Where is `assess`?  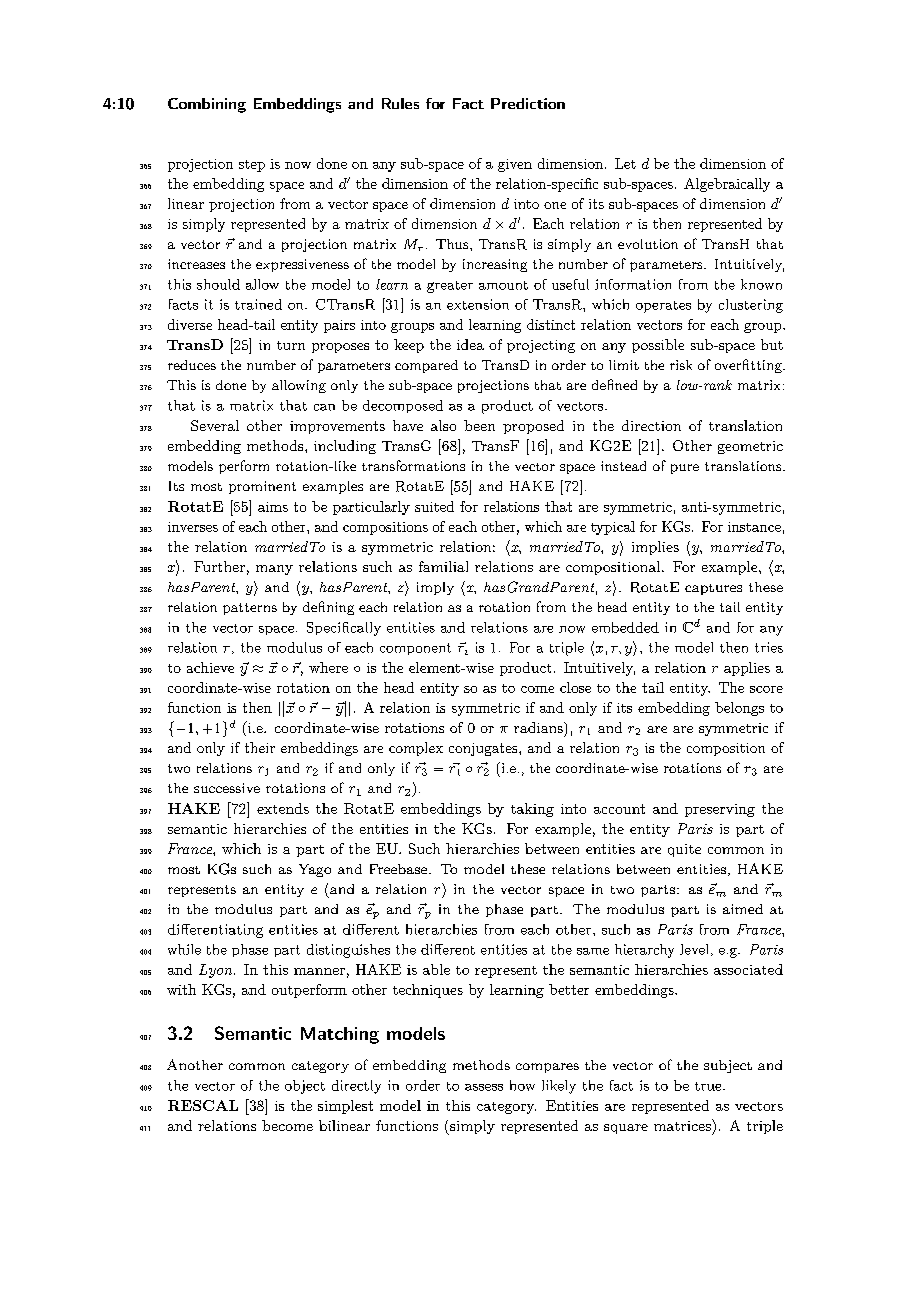
assess is located at coordinates (484, 1087).
